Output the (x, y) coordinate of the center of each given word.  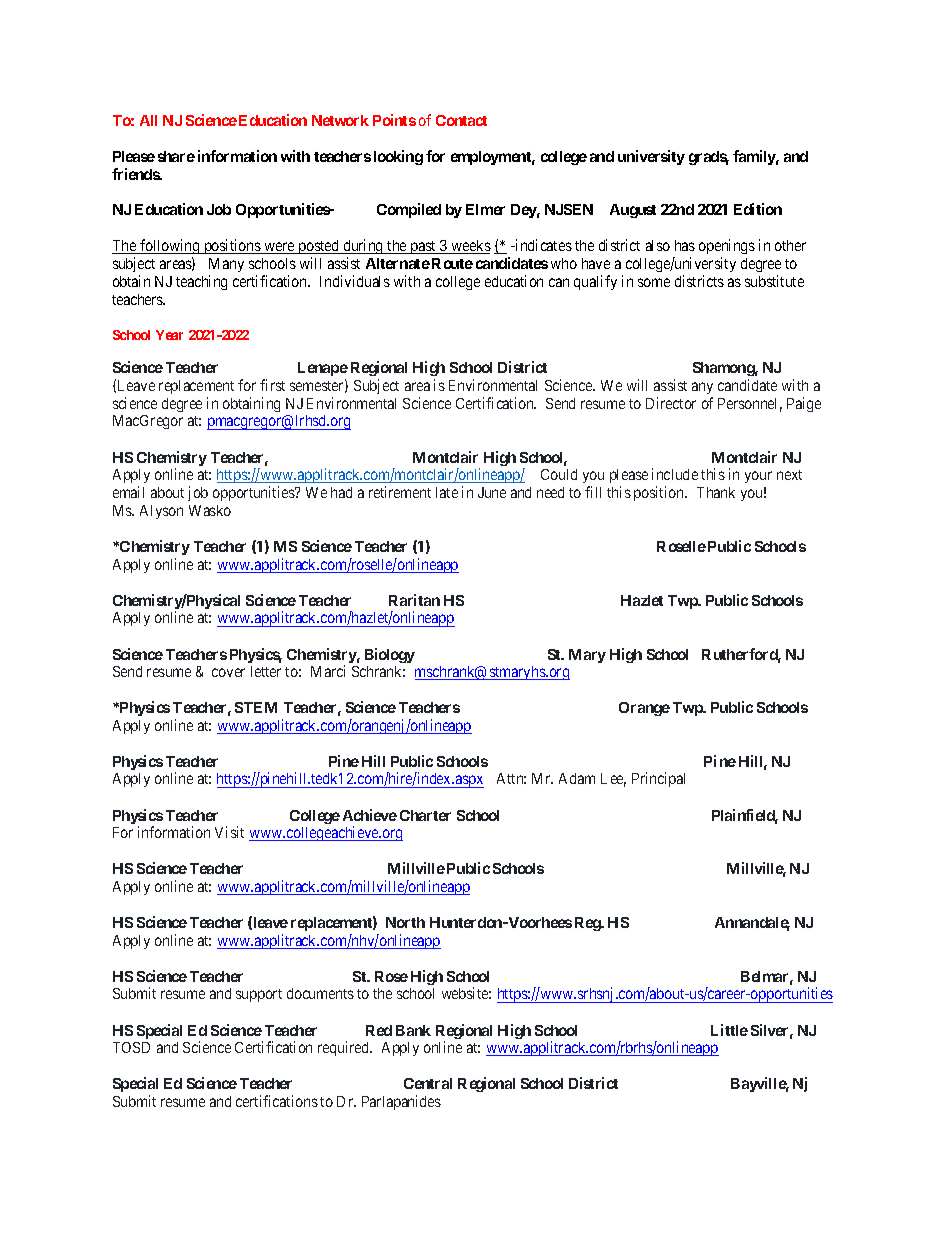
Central (428, 1083)
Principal (658, 779)
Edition (758, 209)
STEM (256, 707)
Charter (425, 815)
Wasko (210, 510)
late (447, 492)
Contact (461, 120)
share (176, 156)
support (259, 995)
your (758, 477)
